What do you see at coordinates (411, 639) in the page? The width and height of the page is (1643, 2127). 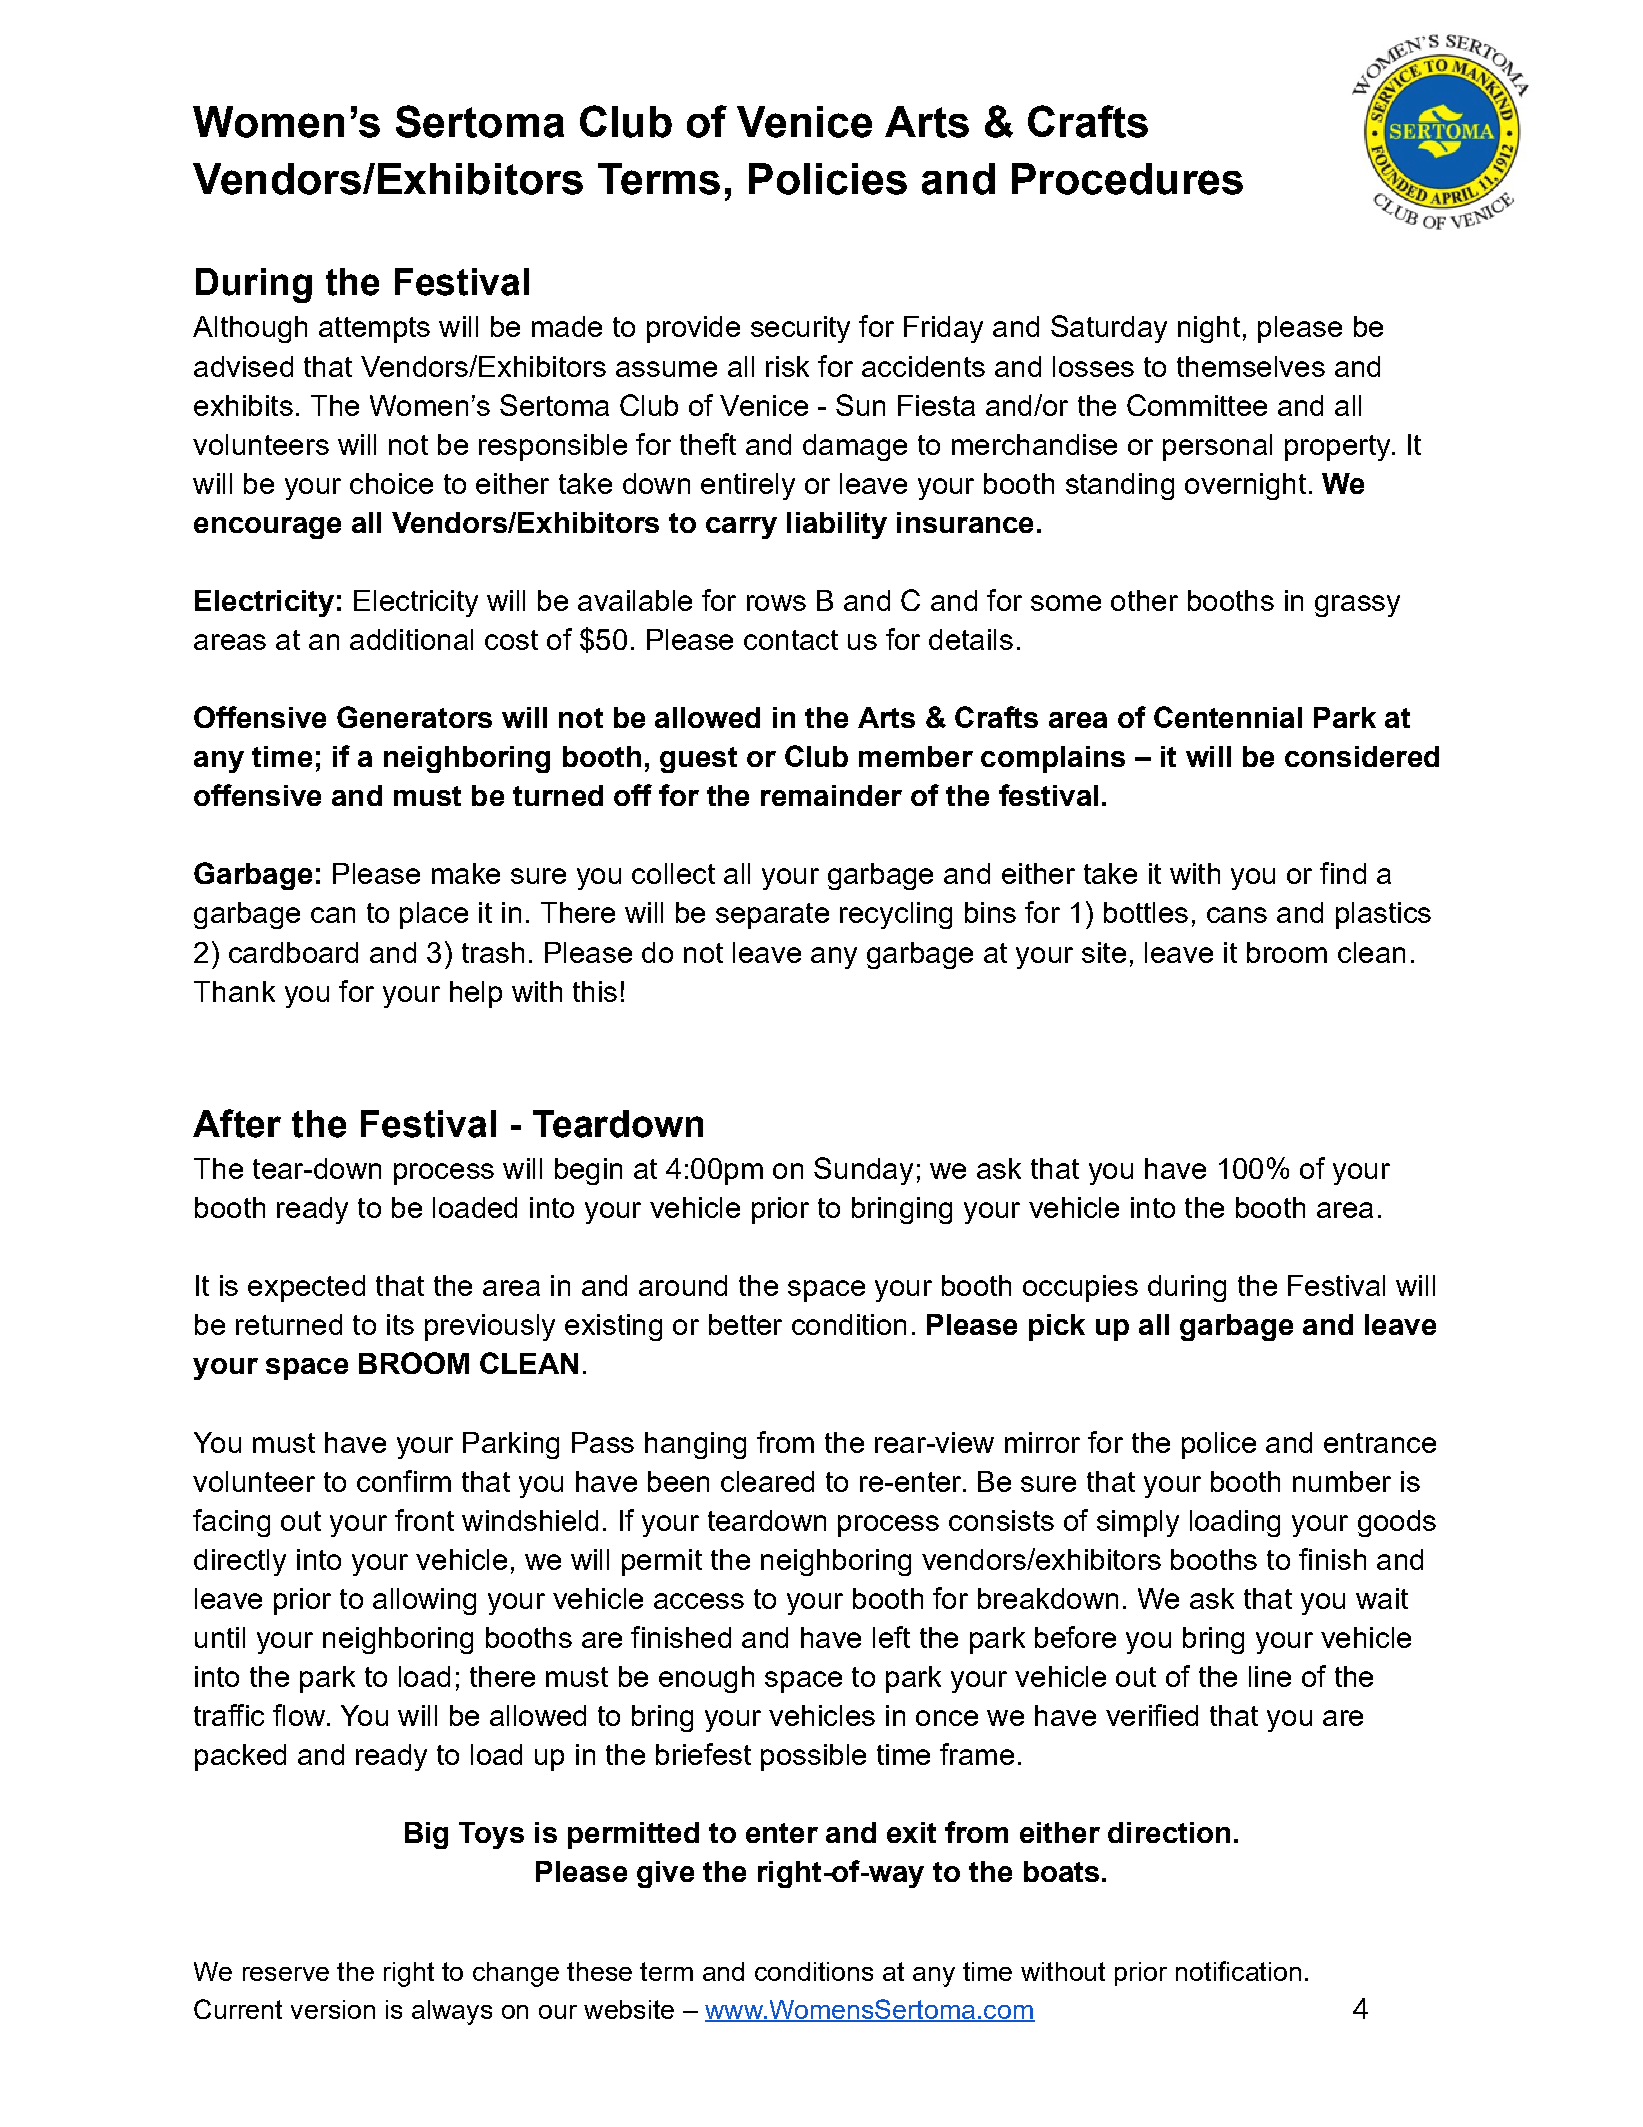 I see `additional` at bounding box center [411, 639].
